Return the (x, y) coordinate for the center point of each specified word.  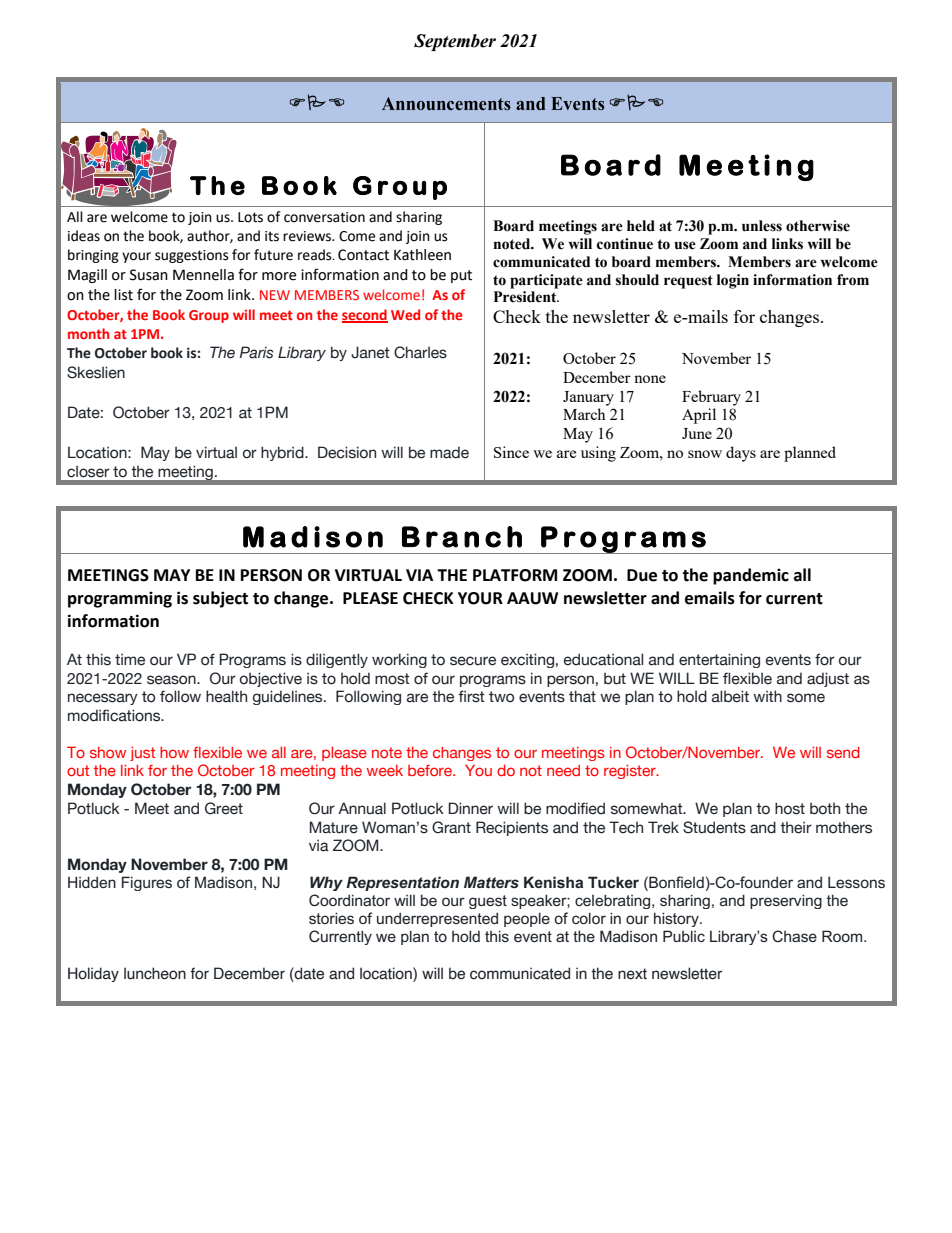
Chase (794, 936)
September (455, 42)
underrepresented (437, 919)
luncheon (155, 973)
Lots (250, 217)
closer (88, 471)
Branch (462, 537)
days (741, 454)
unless (762, 226)
